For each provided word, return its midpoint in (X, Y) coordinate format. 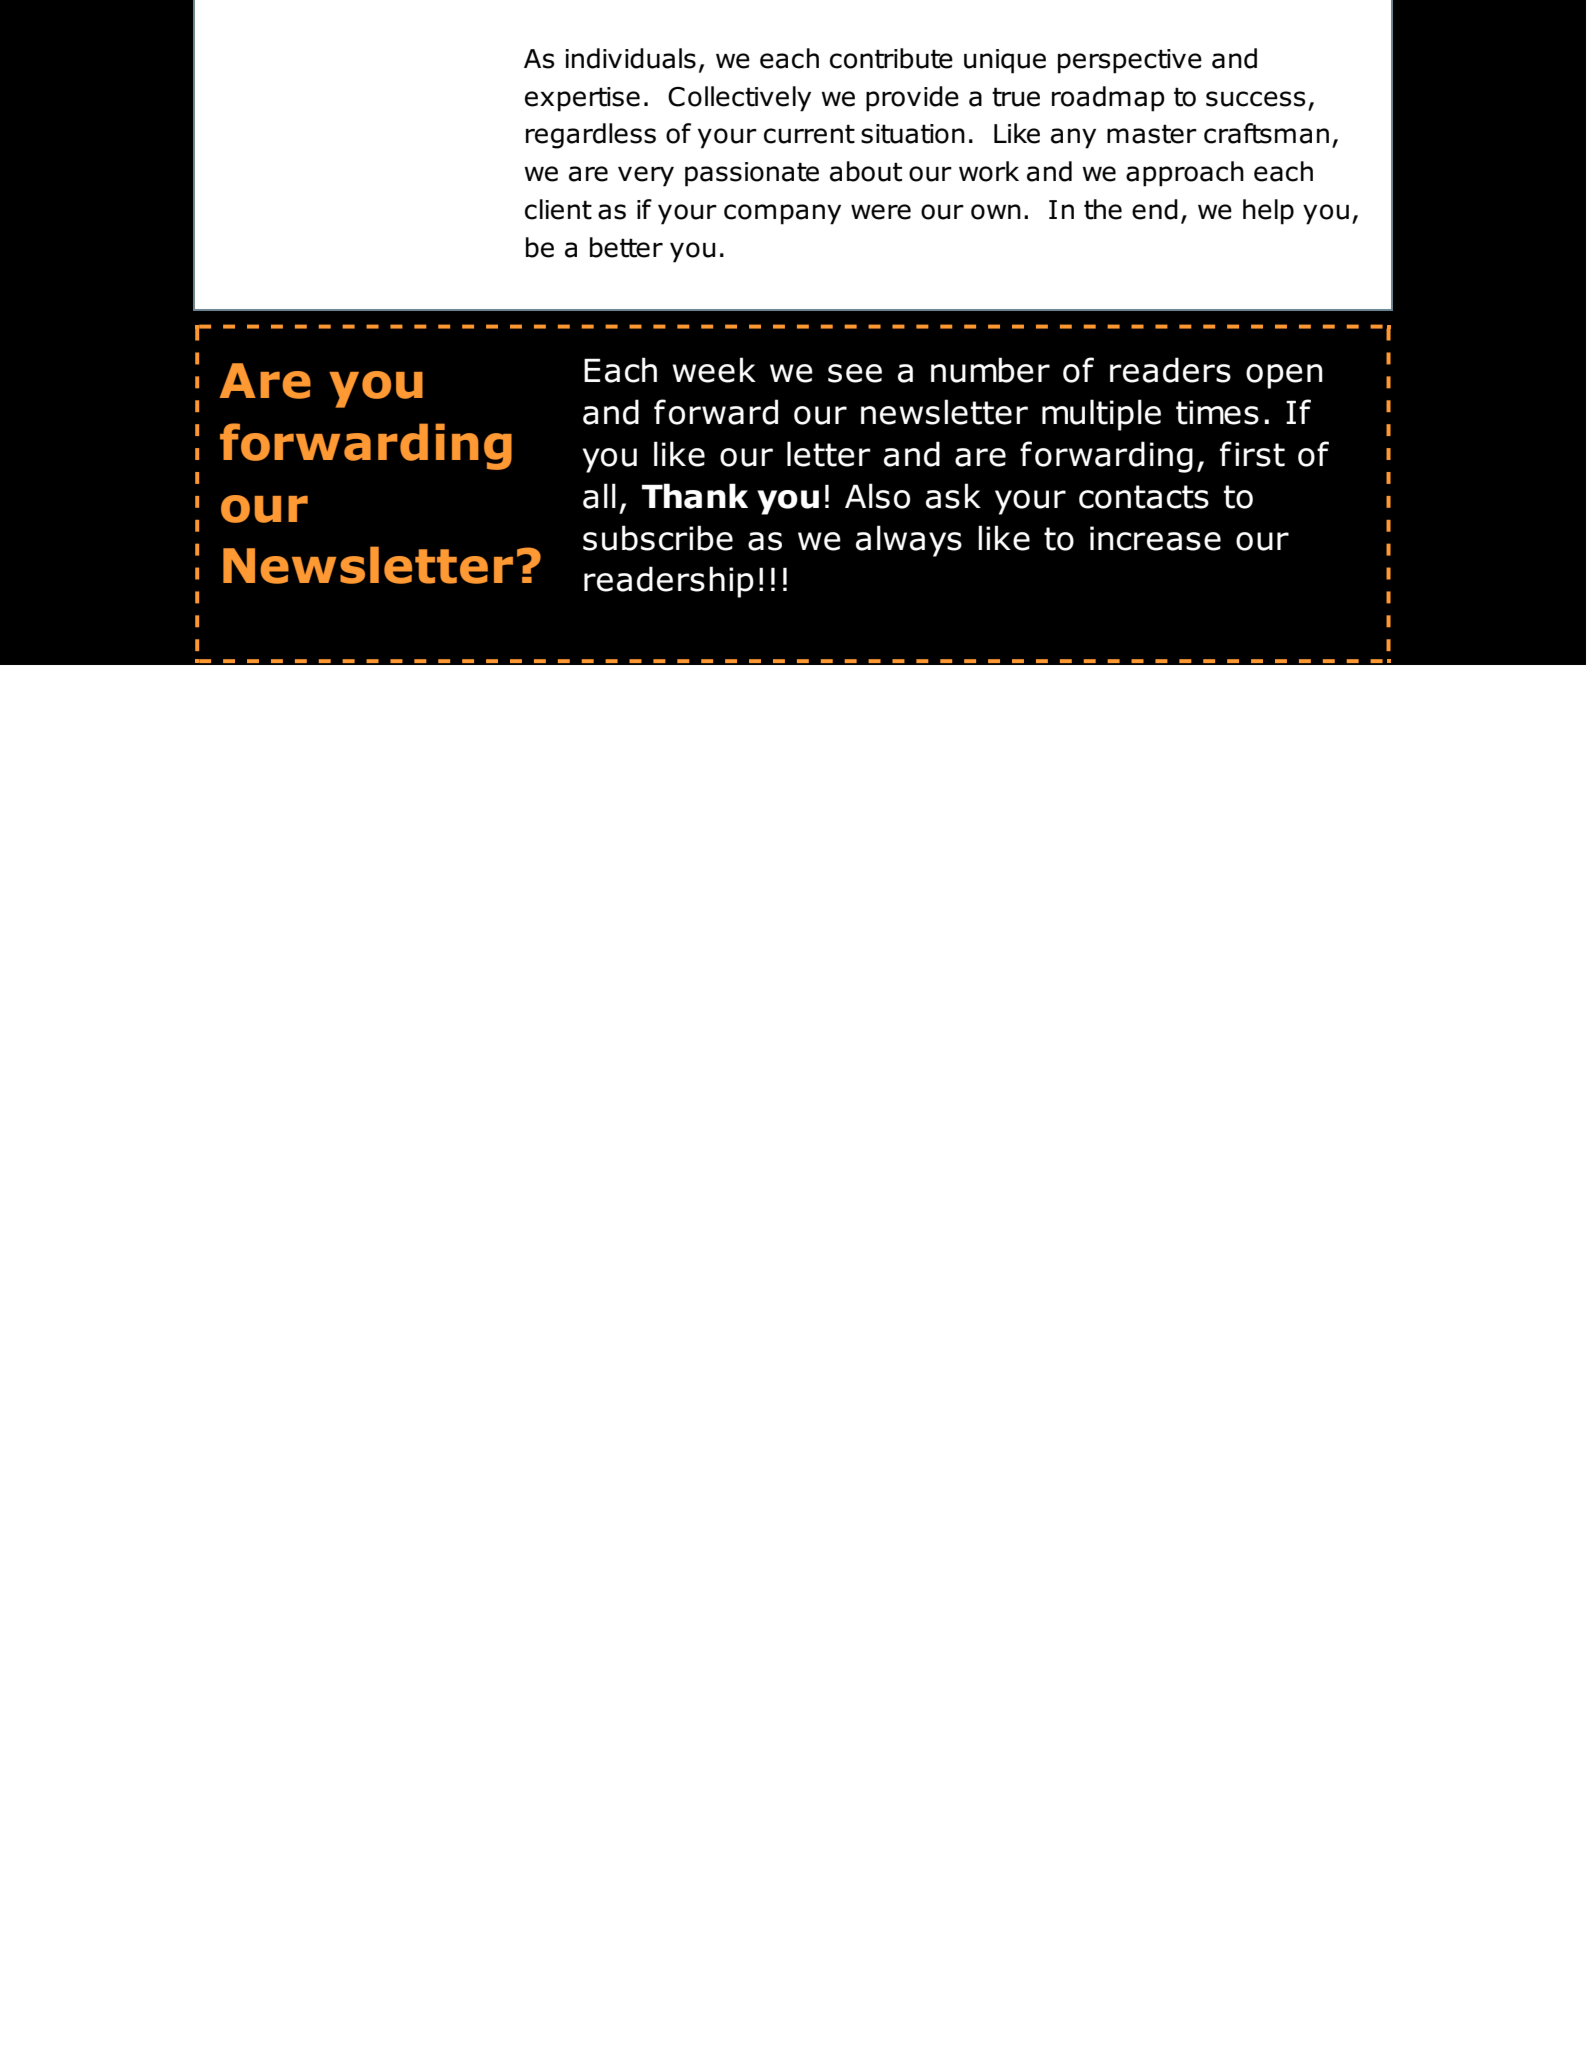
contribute (891, 58)
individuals (630, 58)
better (626, 247)
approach (1185, 174)
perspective (1130, 61)
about (866, 171)
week (714, 370)
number (990, 370)
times (1217, 412)
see (855, 373)
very (646, 176)
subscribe (658, 538)
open (1284, 376)
